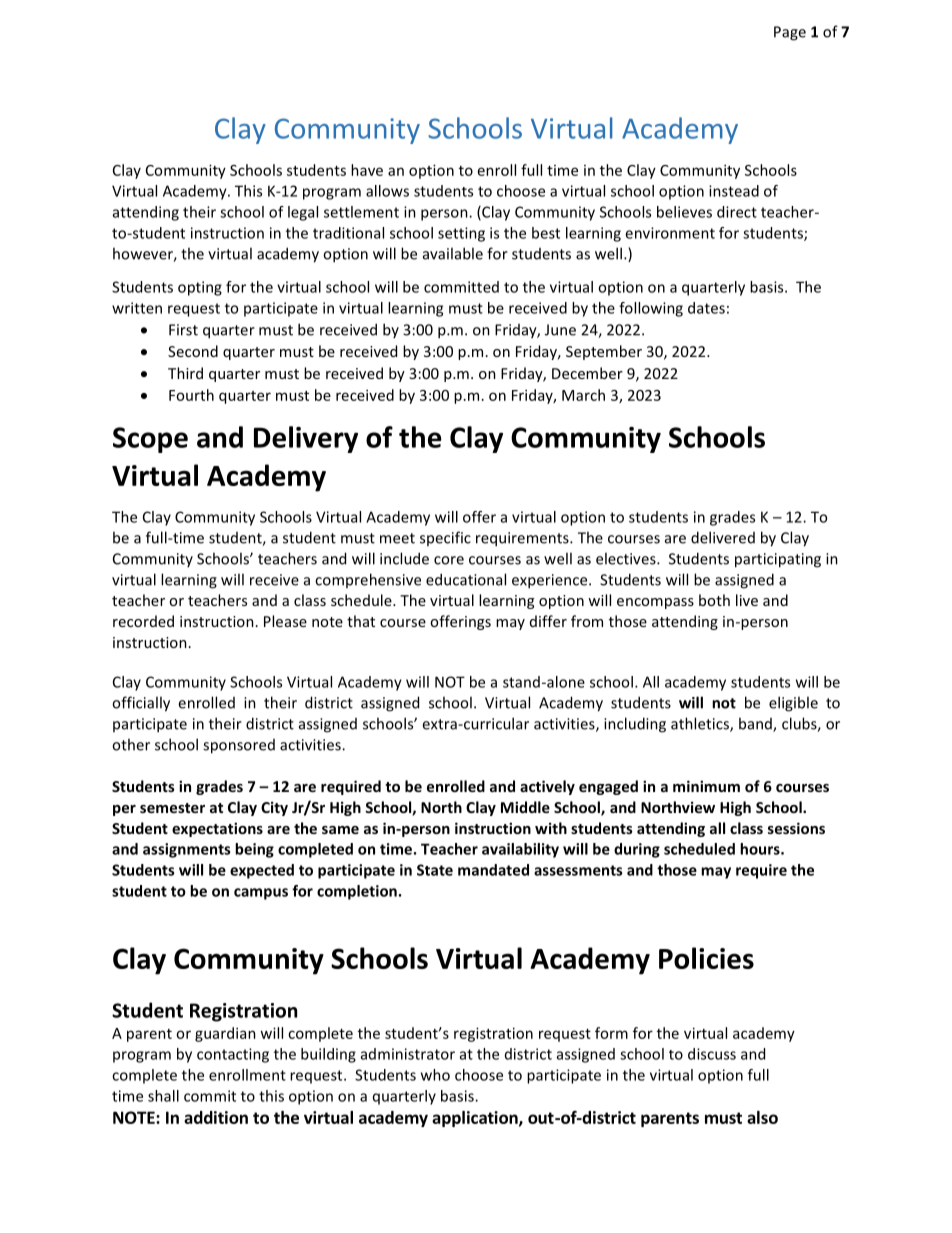 This screenshot has height=1233, width=952. I want to click on available, so click(453, 253).
